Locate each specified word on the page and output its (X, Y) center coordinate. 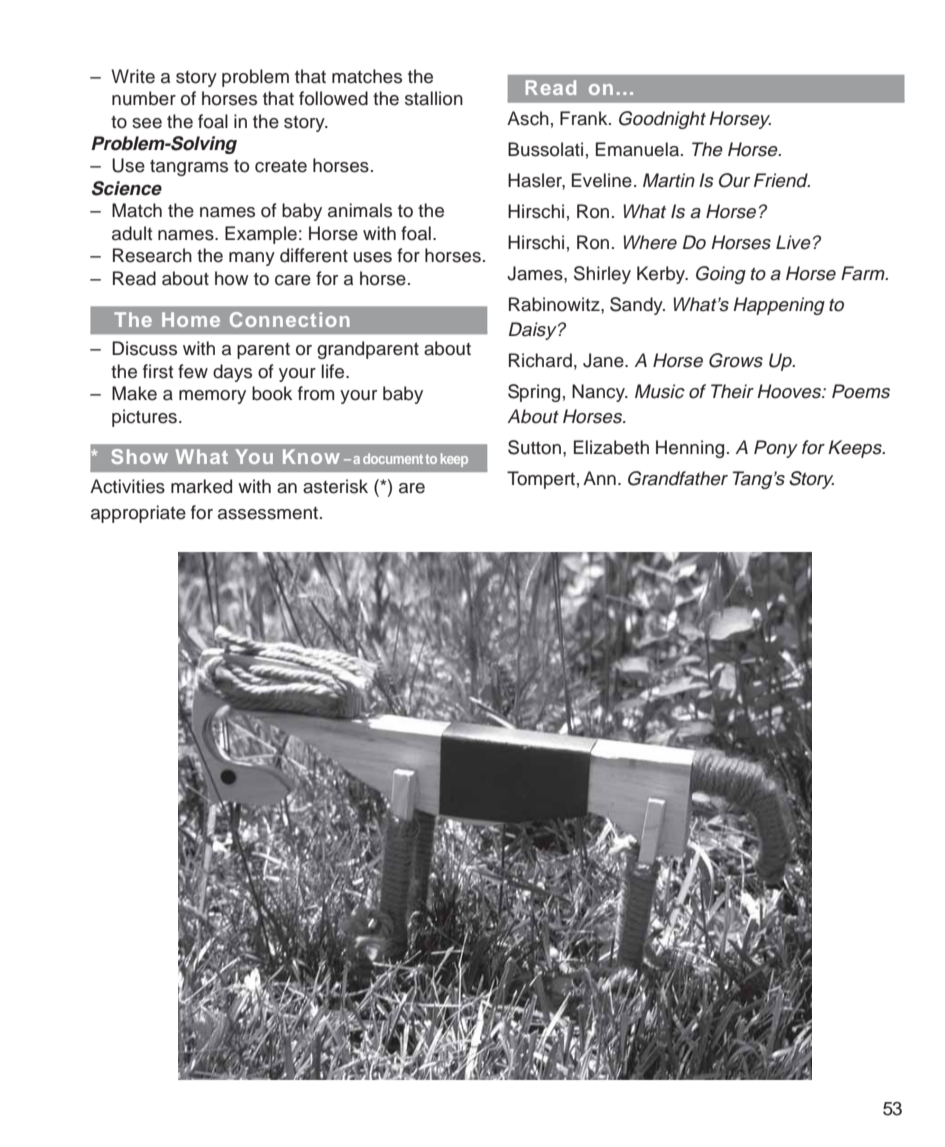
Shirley (602, 275)
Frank (585, 118)
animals (360, 210)
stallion (434, 98)
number (144, 98)
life (334, 371)
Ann (599, 478)
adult (132, 233)
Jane (604, 360)
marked (201, 486)
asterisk (335, 486)
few (193, 371)
